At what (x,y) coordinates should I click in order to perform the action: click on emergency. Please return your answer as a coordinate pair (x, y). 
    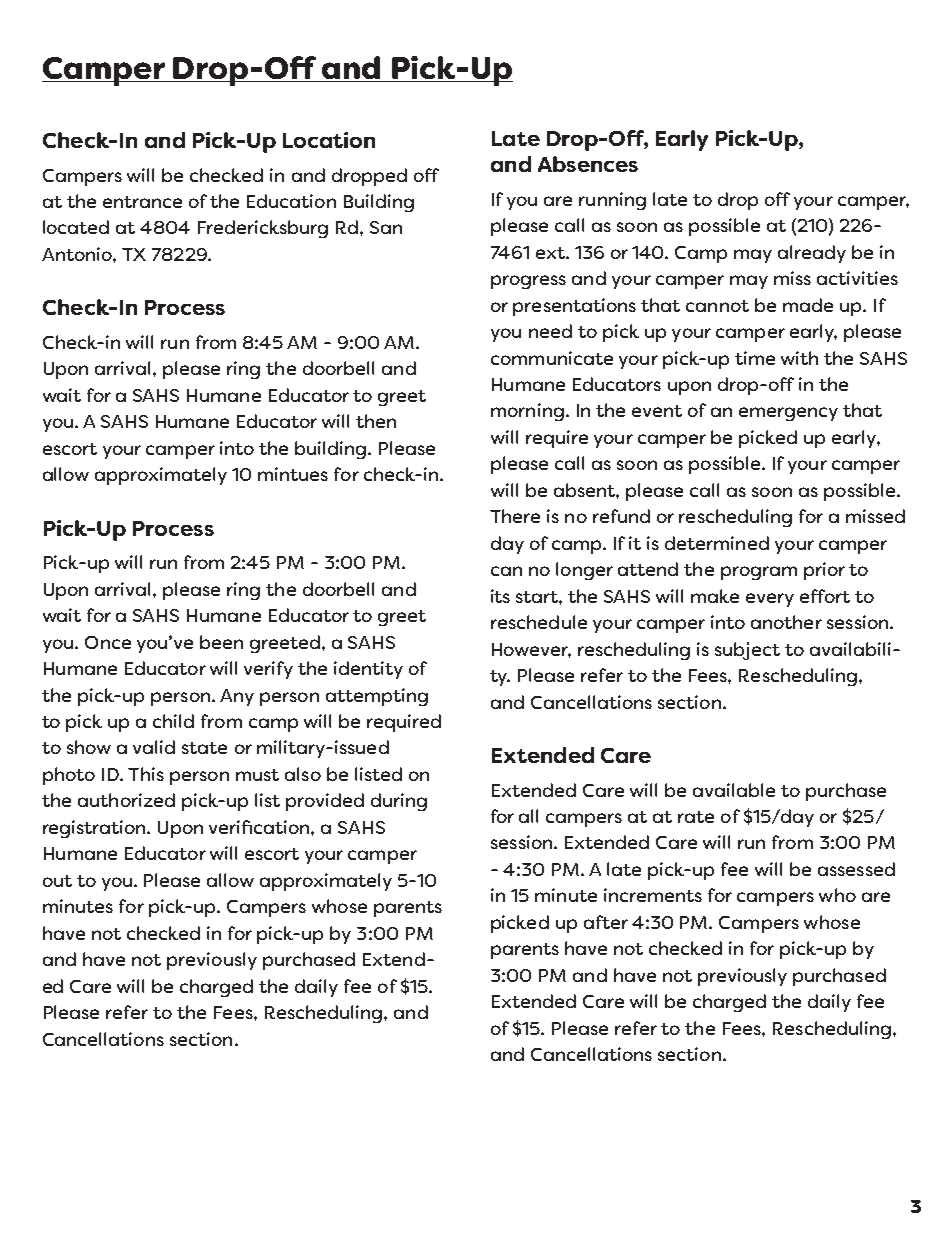
    Looking at the image, I should click on (788, 414).
